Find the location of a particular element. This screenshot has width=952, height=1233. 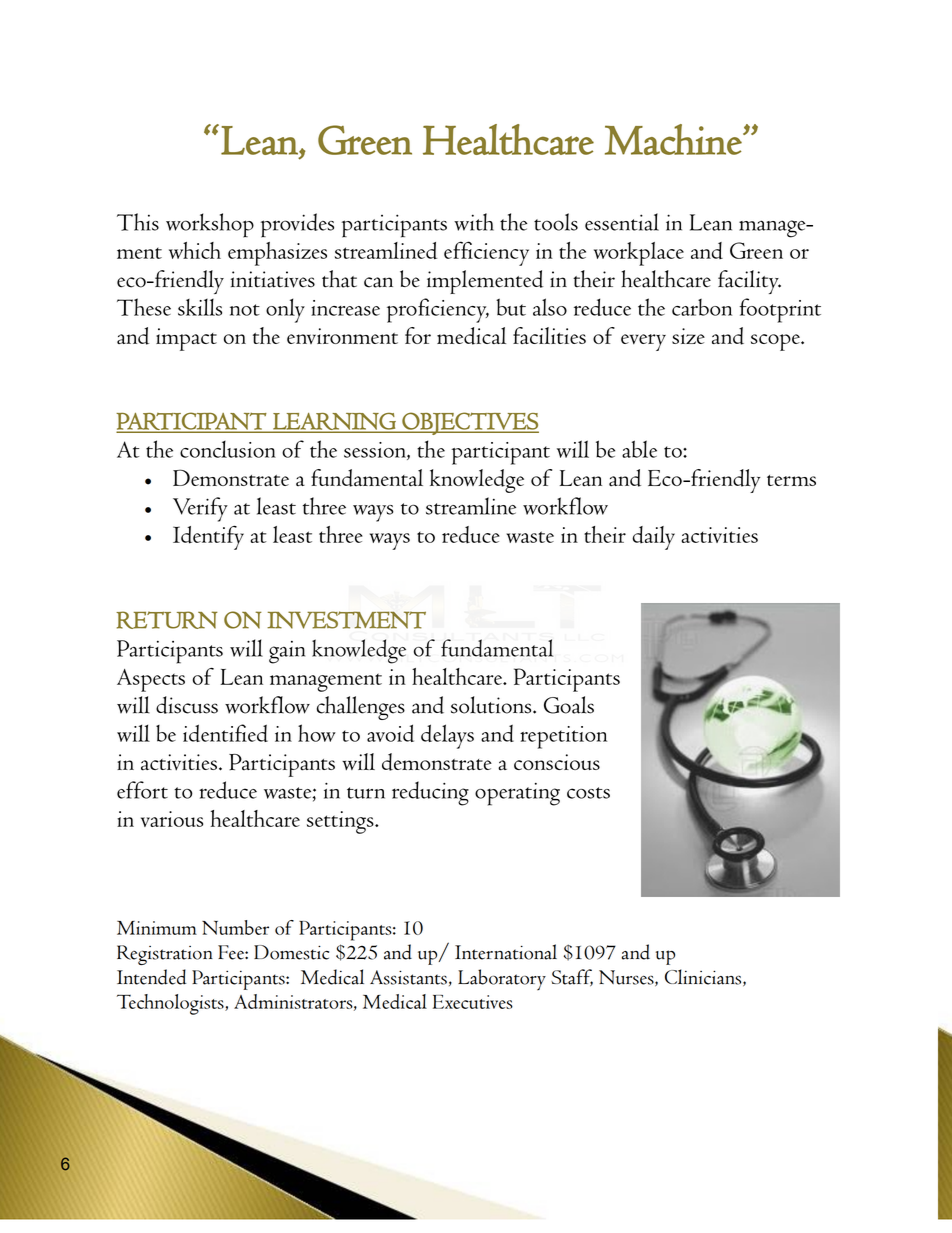

Executives is located at coordinates (473, 1002).
